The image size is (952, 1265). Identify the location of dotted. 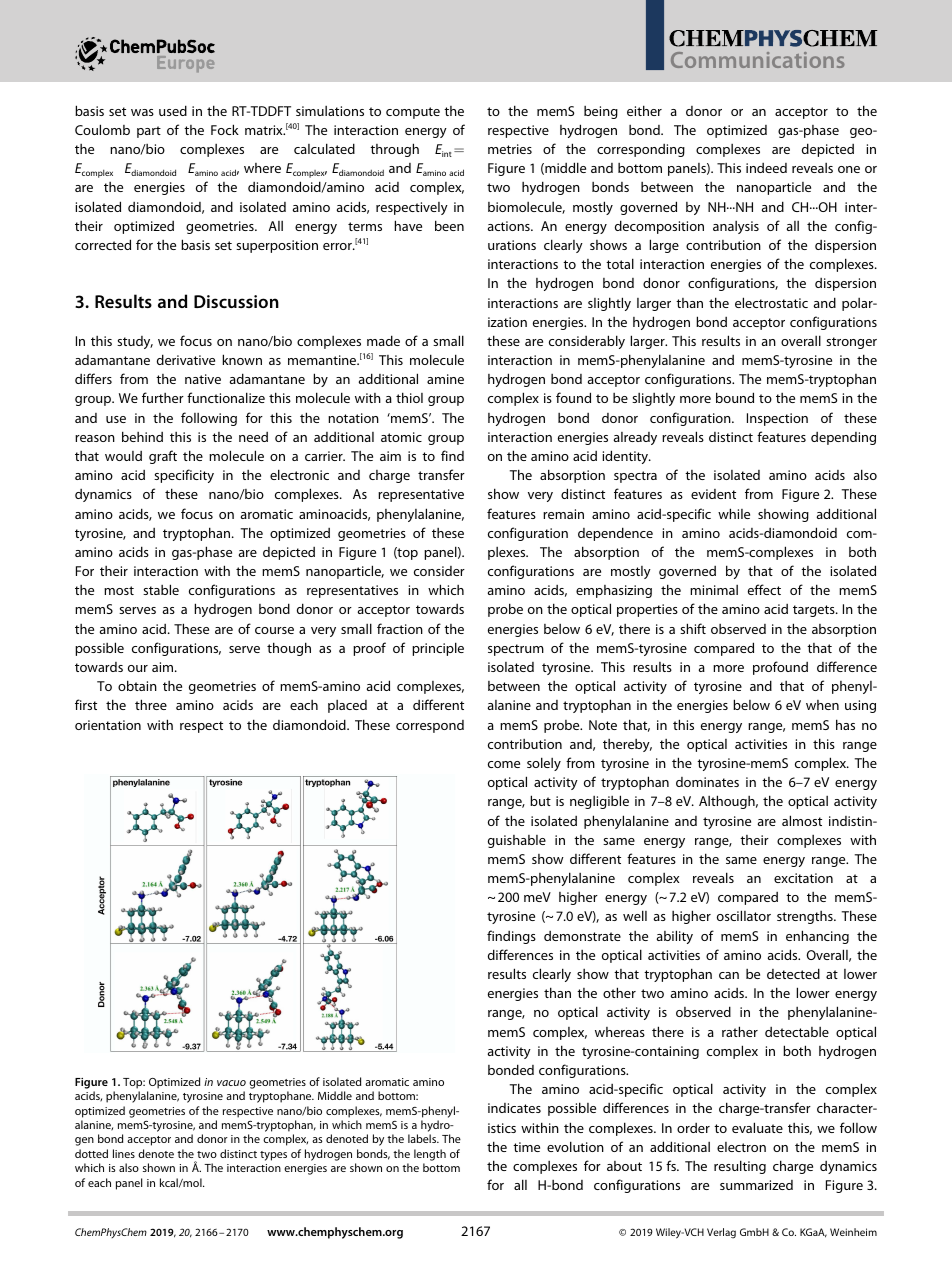
(91, 1153).
